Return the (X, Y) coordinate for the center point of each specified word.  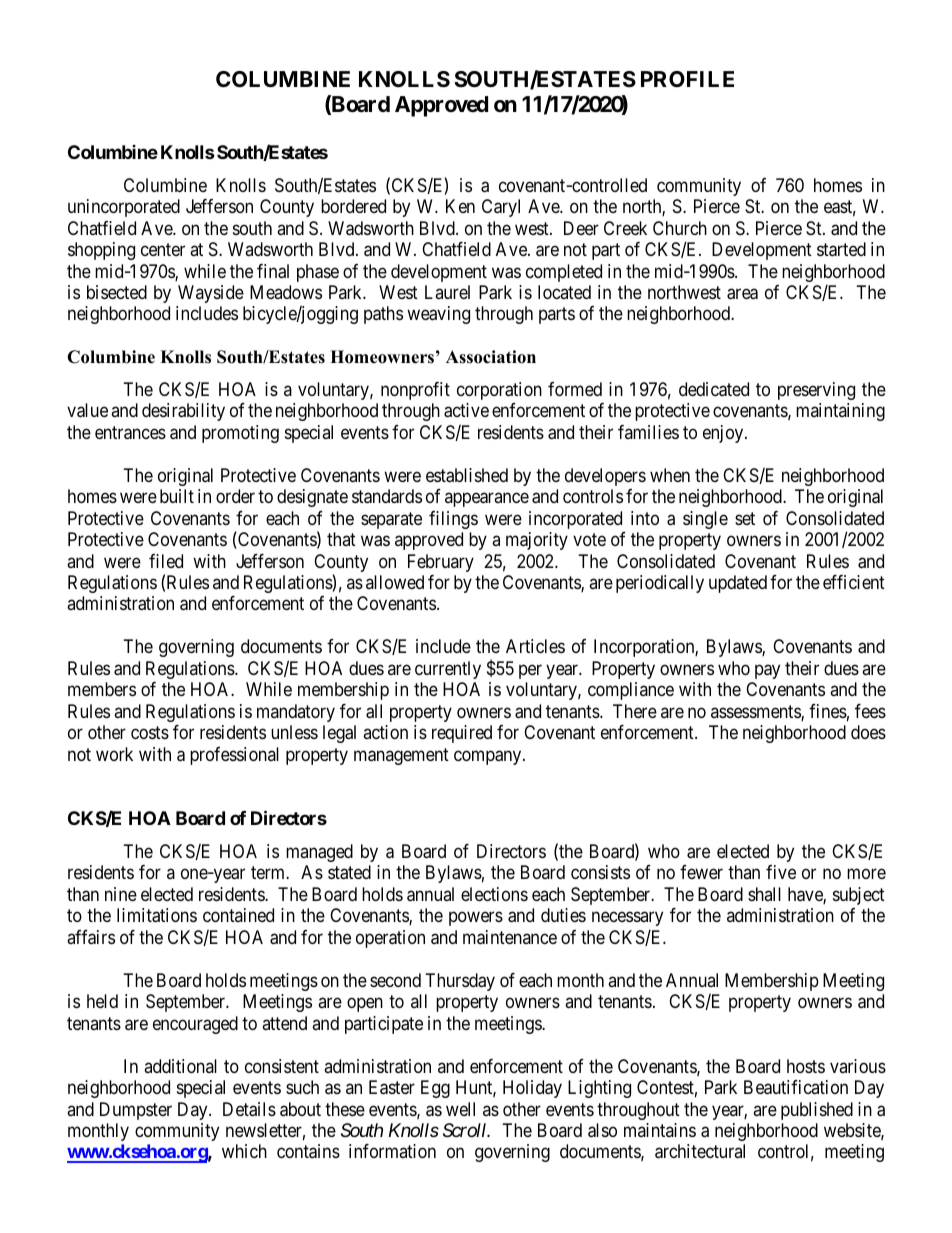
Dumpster (136, 1111)
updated (738, 584)
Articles (535, 646)
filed (166, 561)
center (163, 249)
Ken (460, 206)
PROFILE (687, 79)
